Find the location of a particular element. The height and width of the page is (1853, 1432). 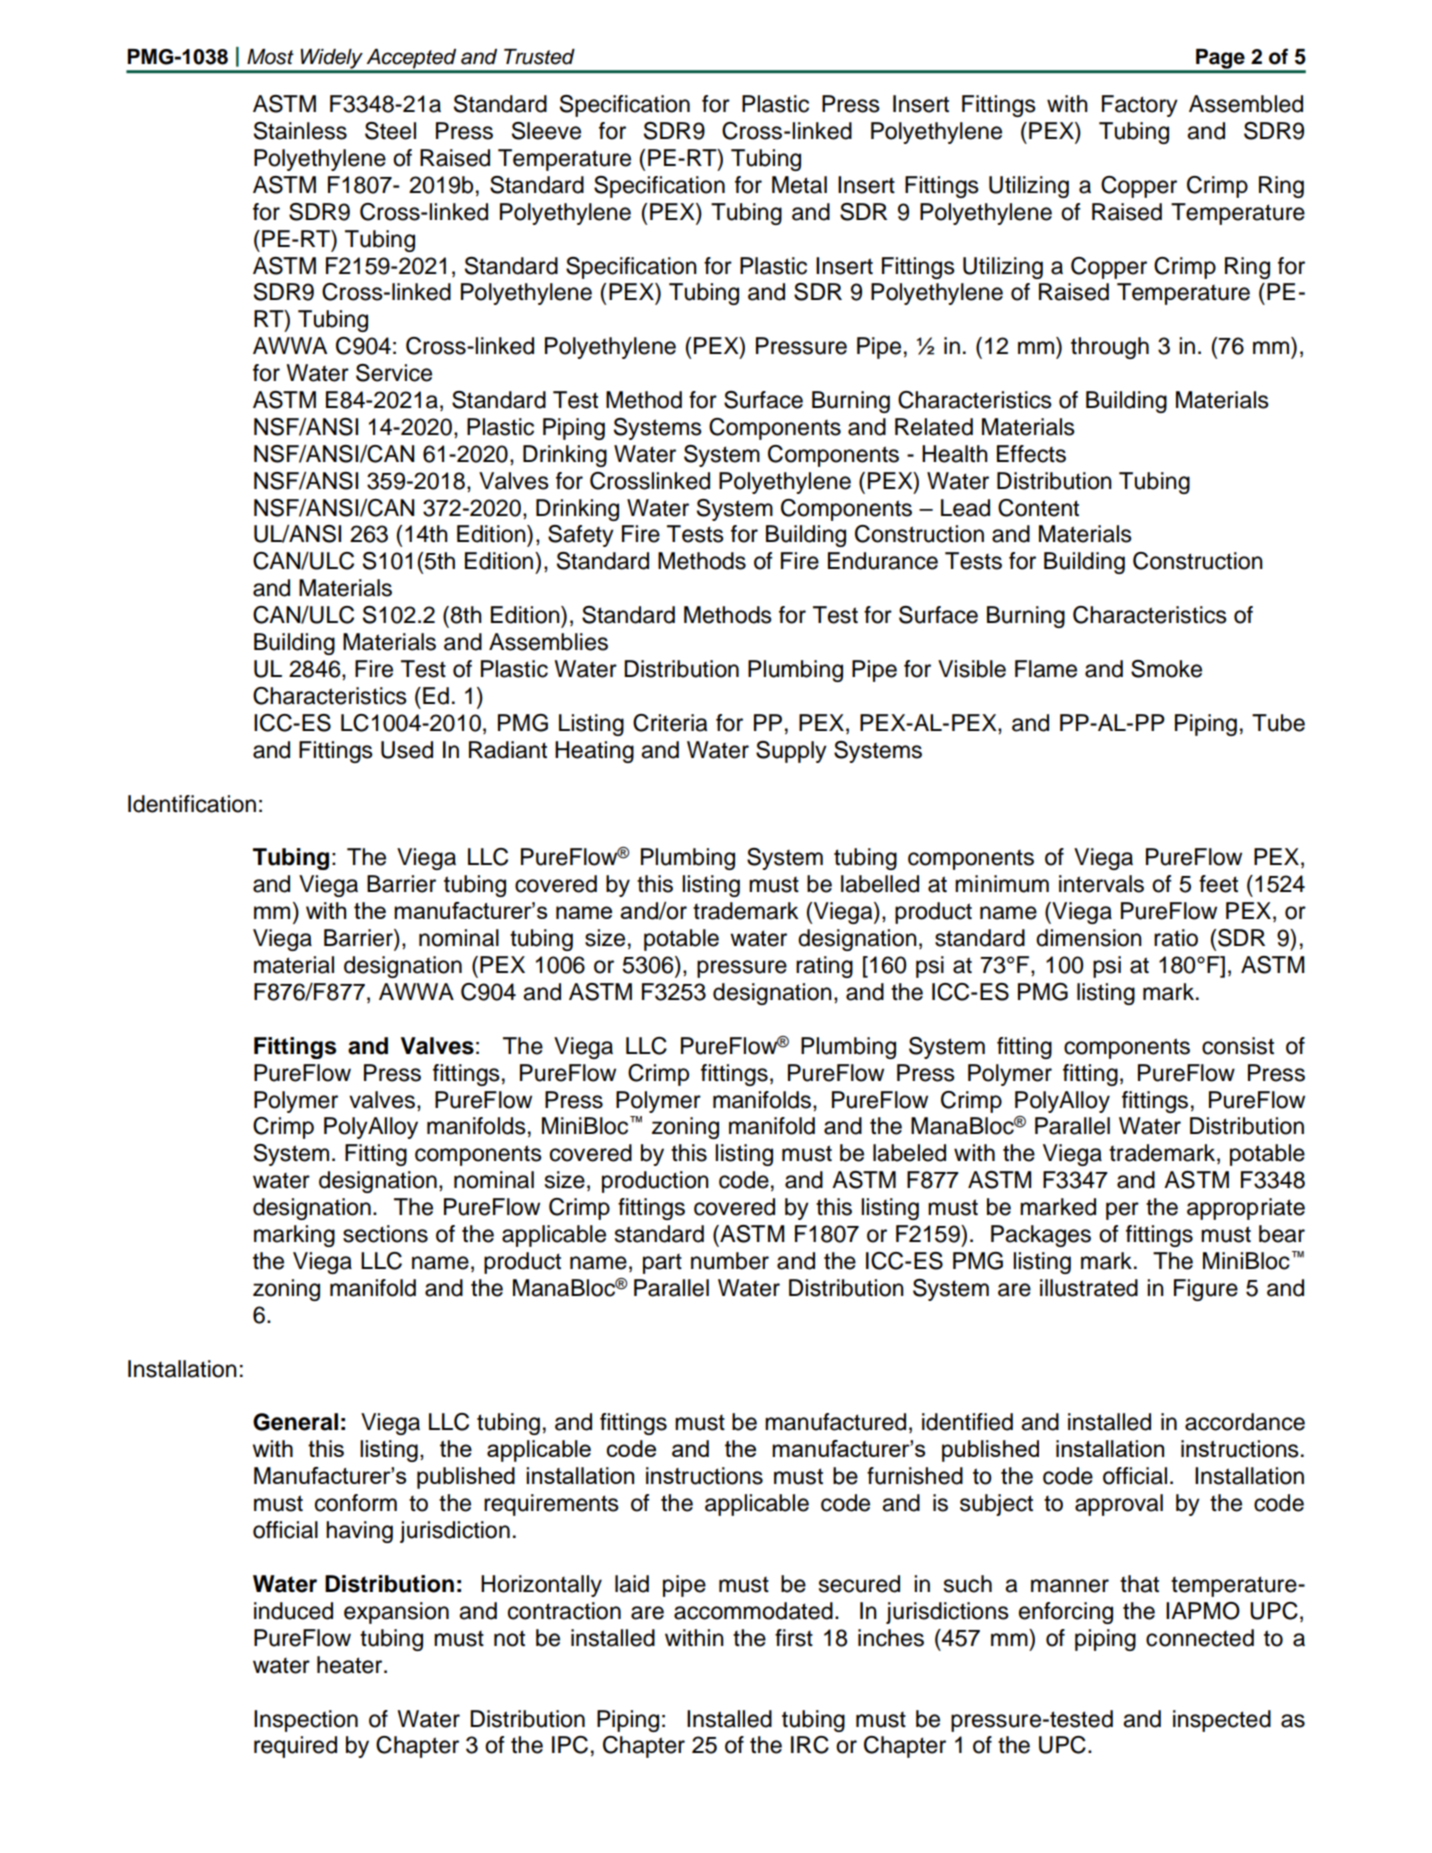

Stainless is located at coordinates (300, 131).
